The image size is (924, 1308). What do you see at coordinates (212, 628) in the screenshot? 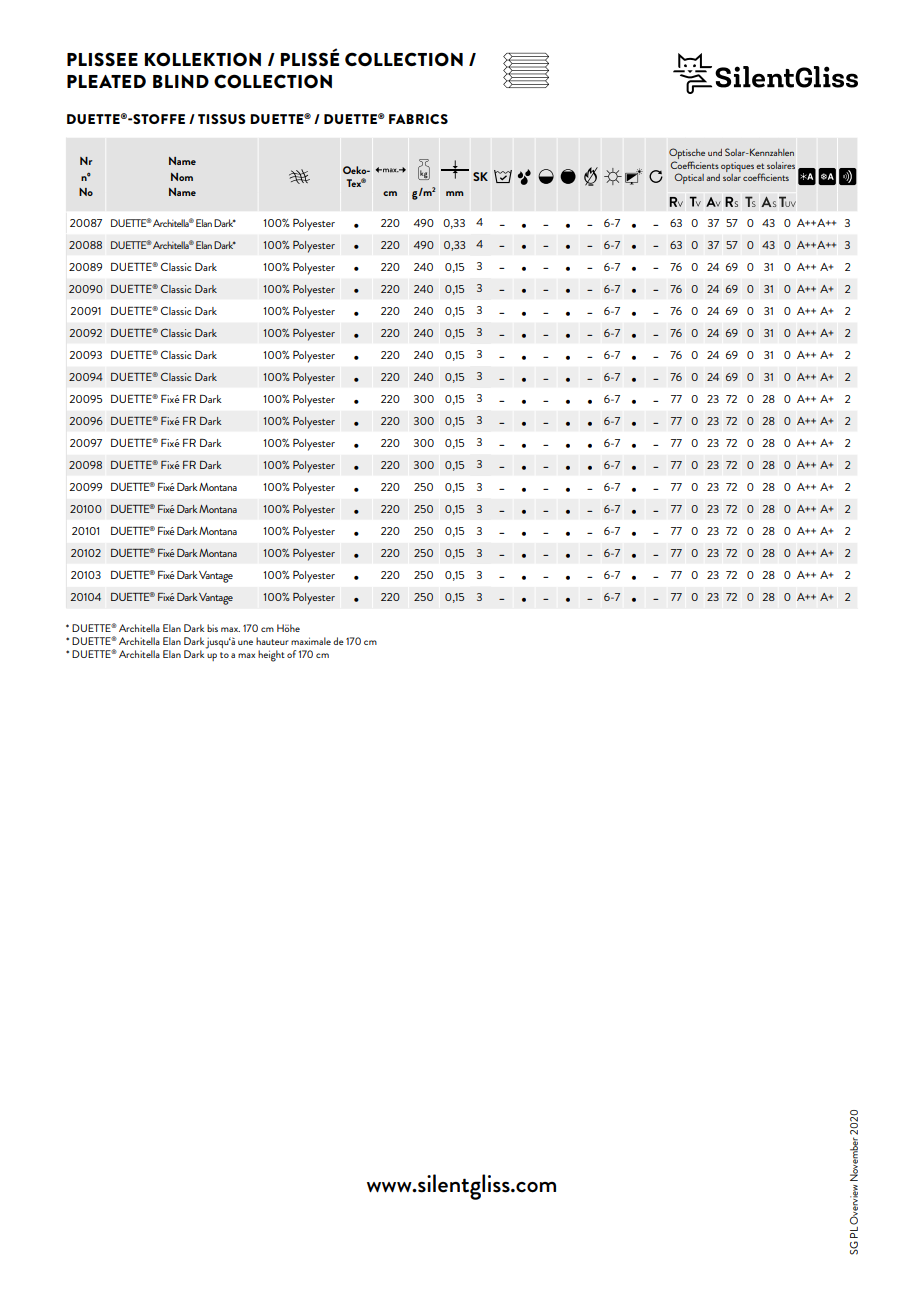
I see `bis` at bounding box center [212, 628].
